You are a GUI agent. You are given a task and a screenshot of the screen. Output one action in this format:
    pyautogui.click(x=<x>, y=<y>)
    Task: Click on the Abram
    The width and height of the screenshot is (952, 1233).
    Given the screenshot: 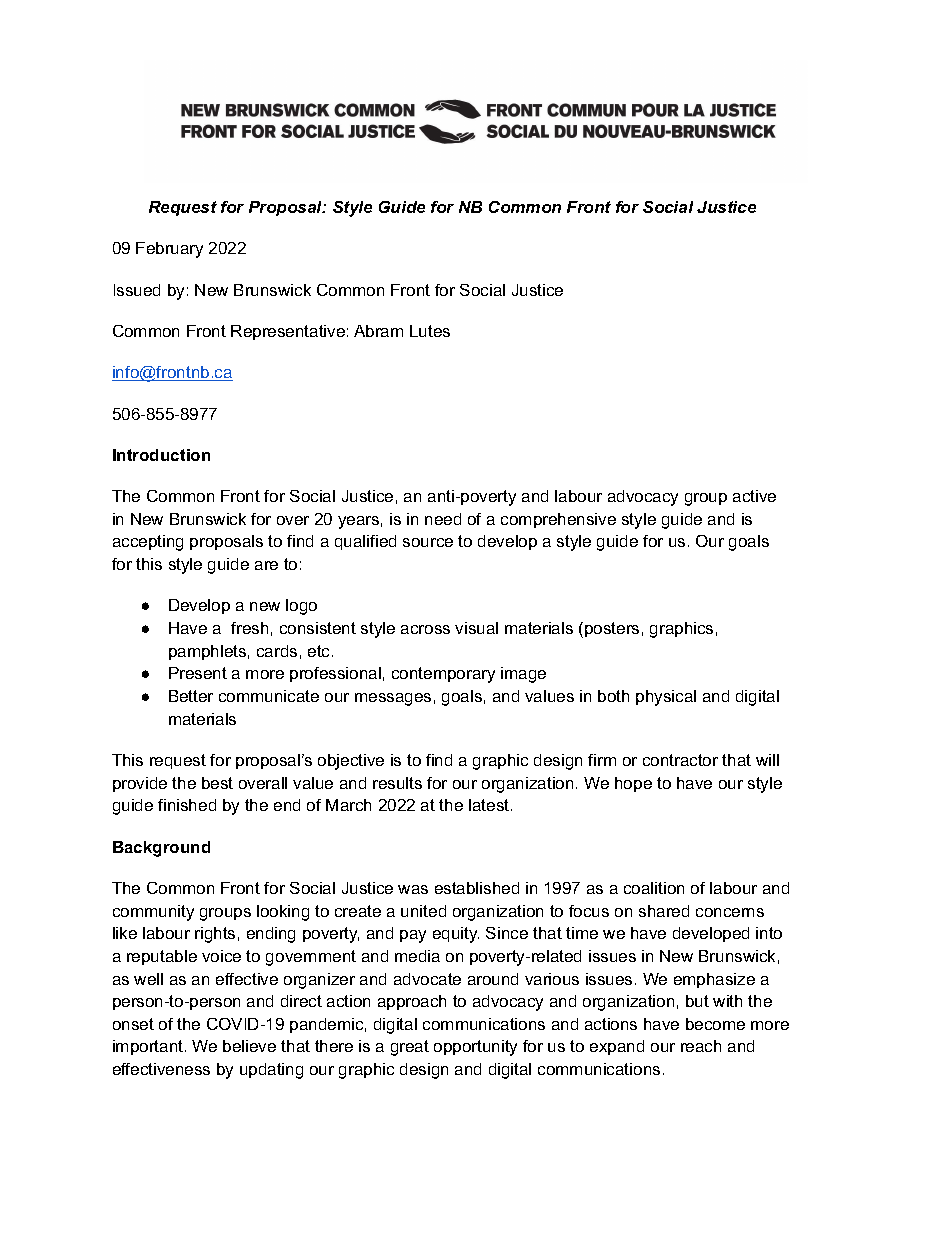 What is the action you would take?
    pyautogui.click(x=378, y=331)
